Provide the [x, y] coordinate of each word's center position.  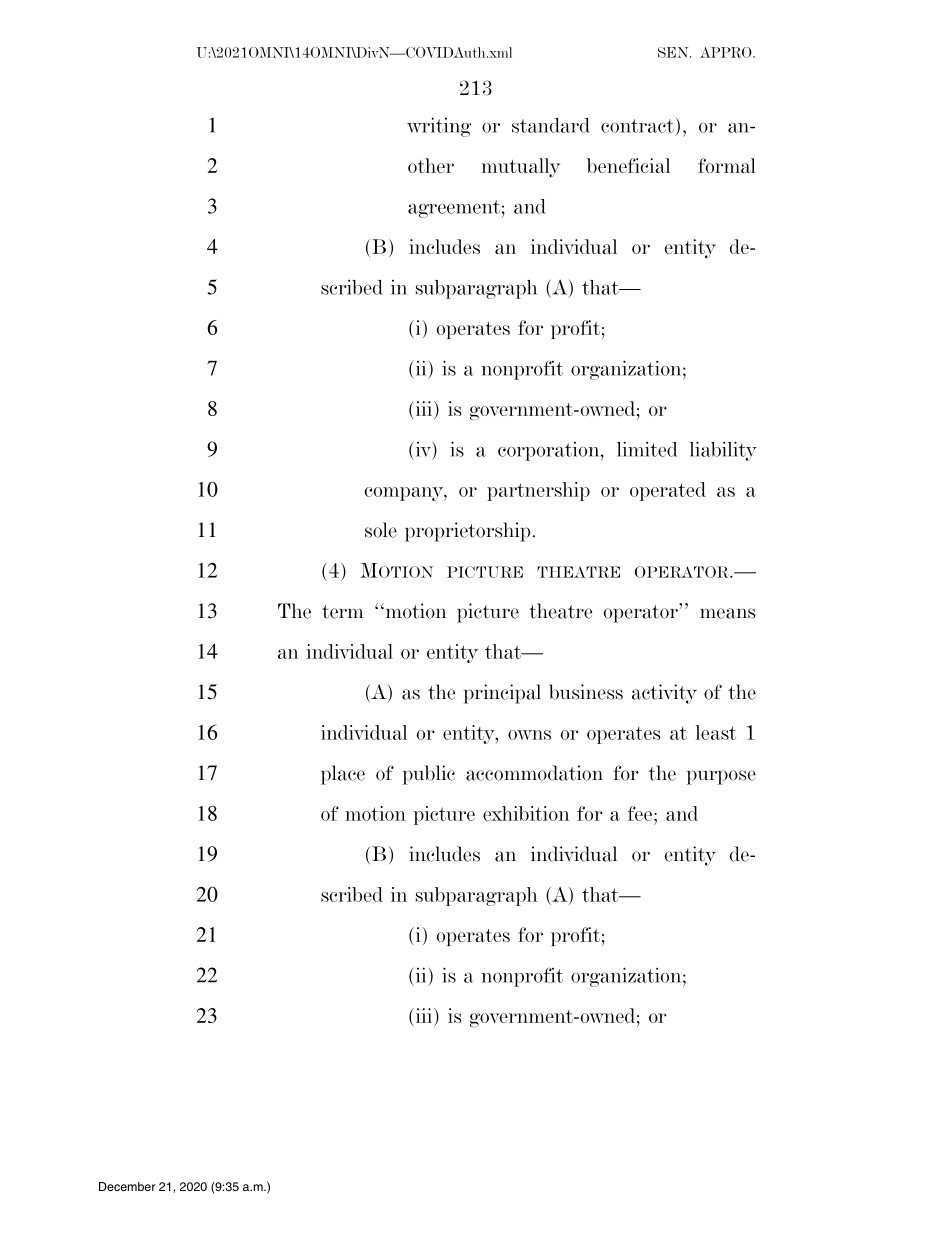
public [429, 775]
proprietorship [468, 532]
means [727, 613]
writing [439, 127]
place [343, 775]
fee [640, 813]
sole [381, 530]
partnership [538, 491]
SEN [674, 52]
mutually [520, 168]
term [343, 612]
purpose [721, 777]
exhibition [526, 813]
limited [647, 449]
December [127, 1186]
